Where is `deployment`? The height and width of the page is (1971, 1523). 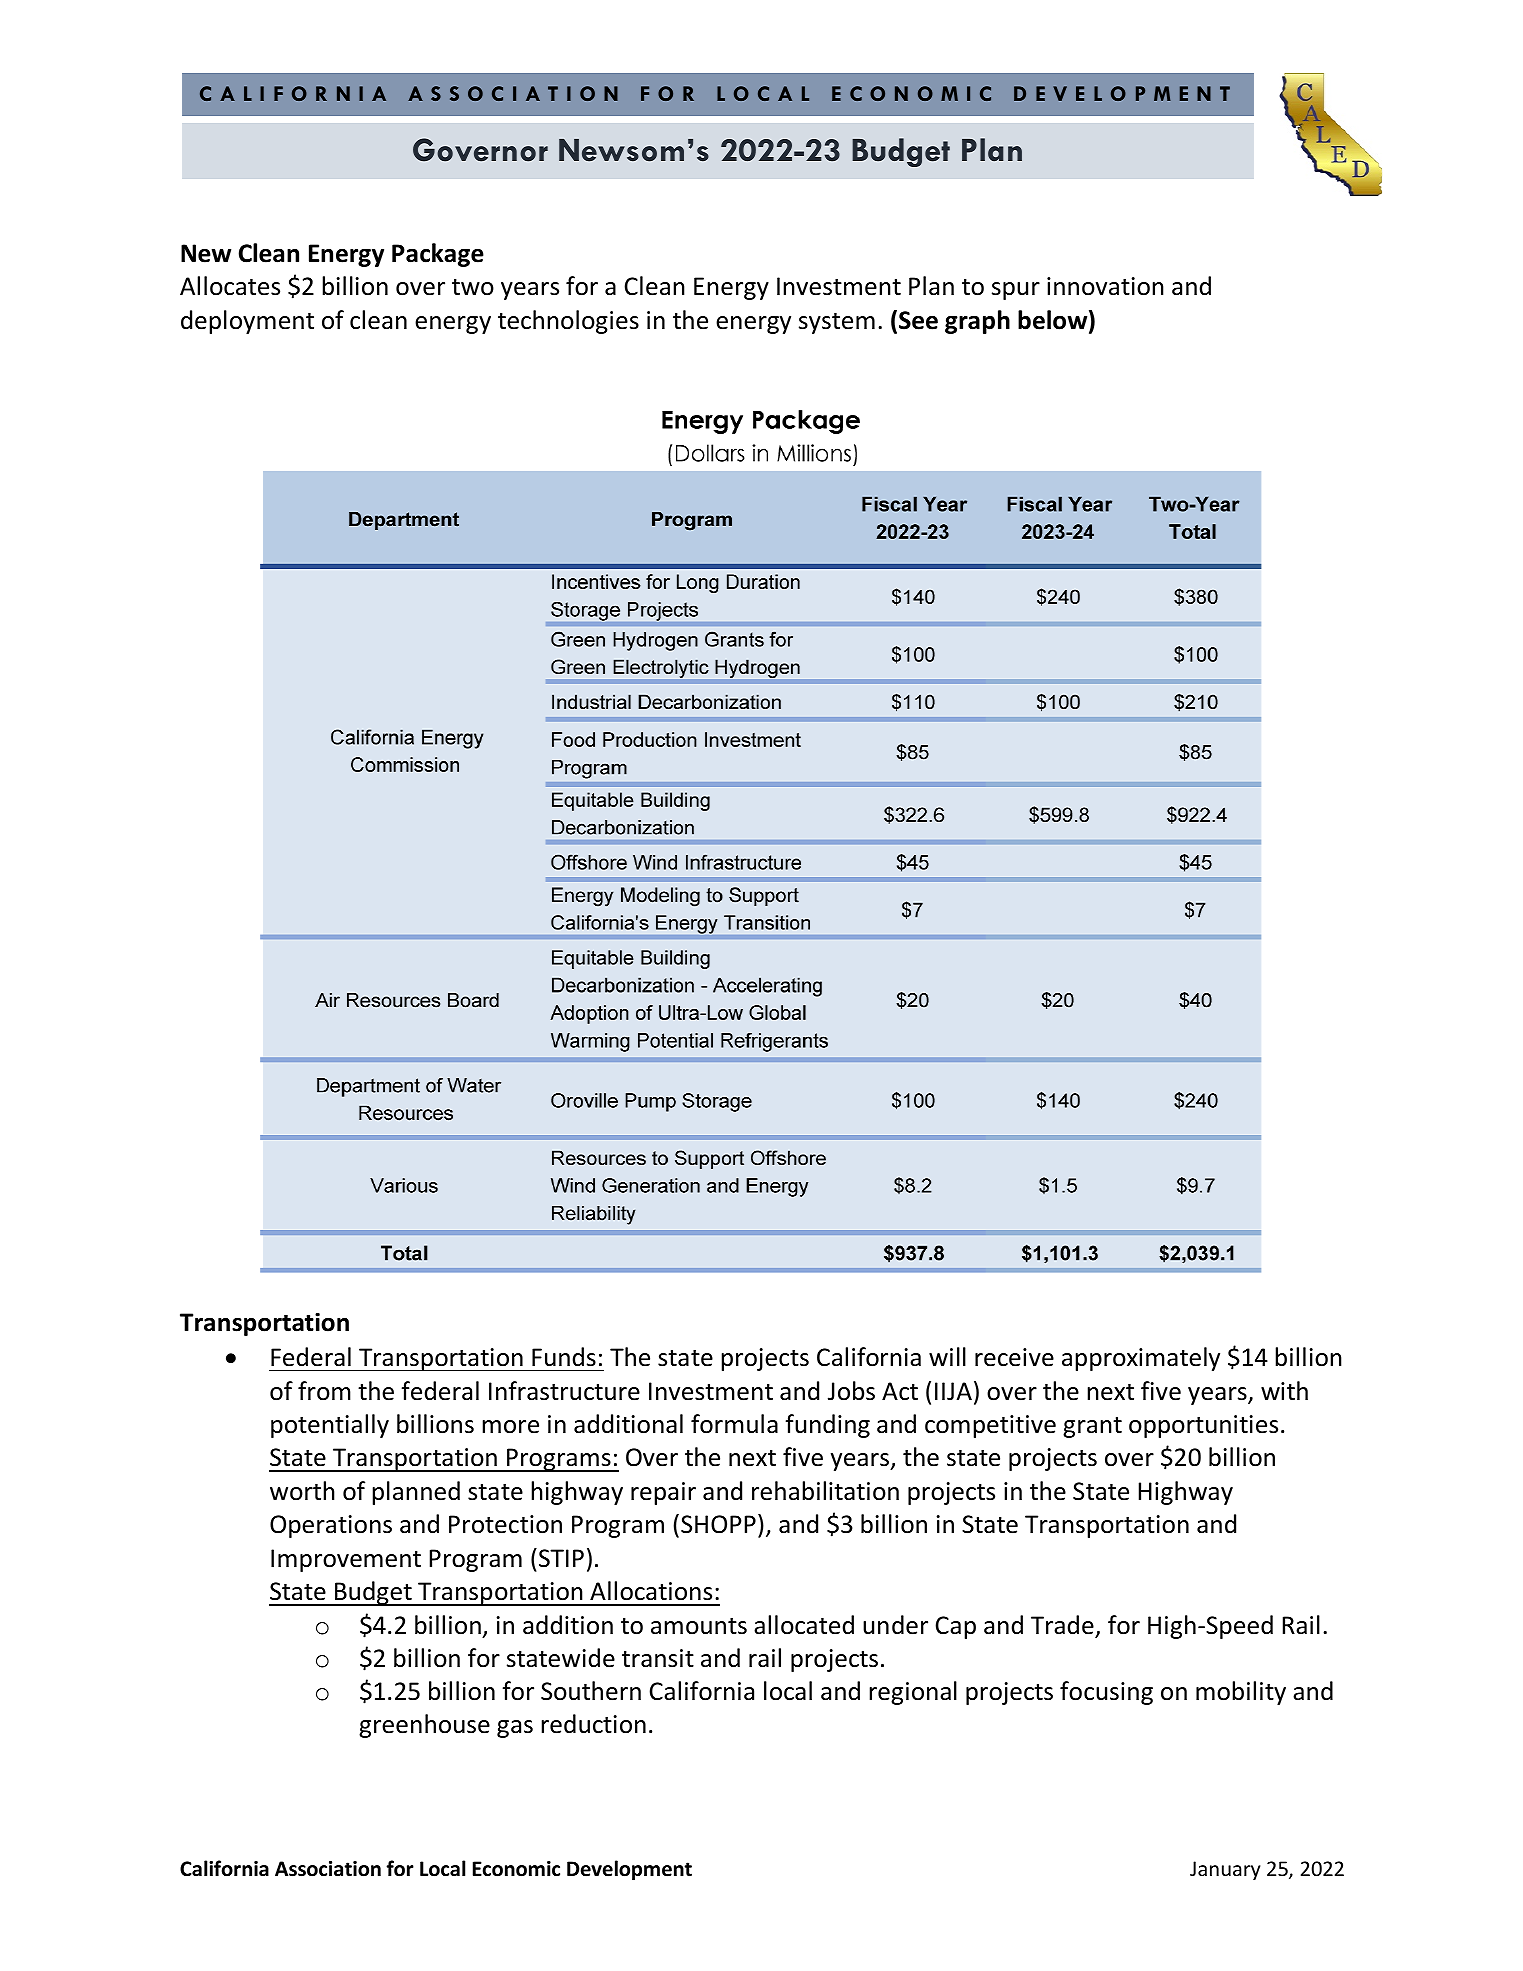 deployment is located at coordinates (247, 322).
